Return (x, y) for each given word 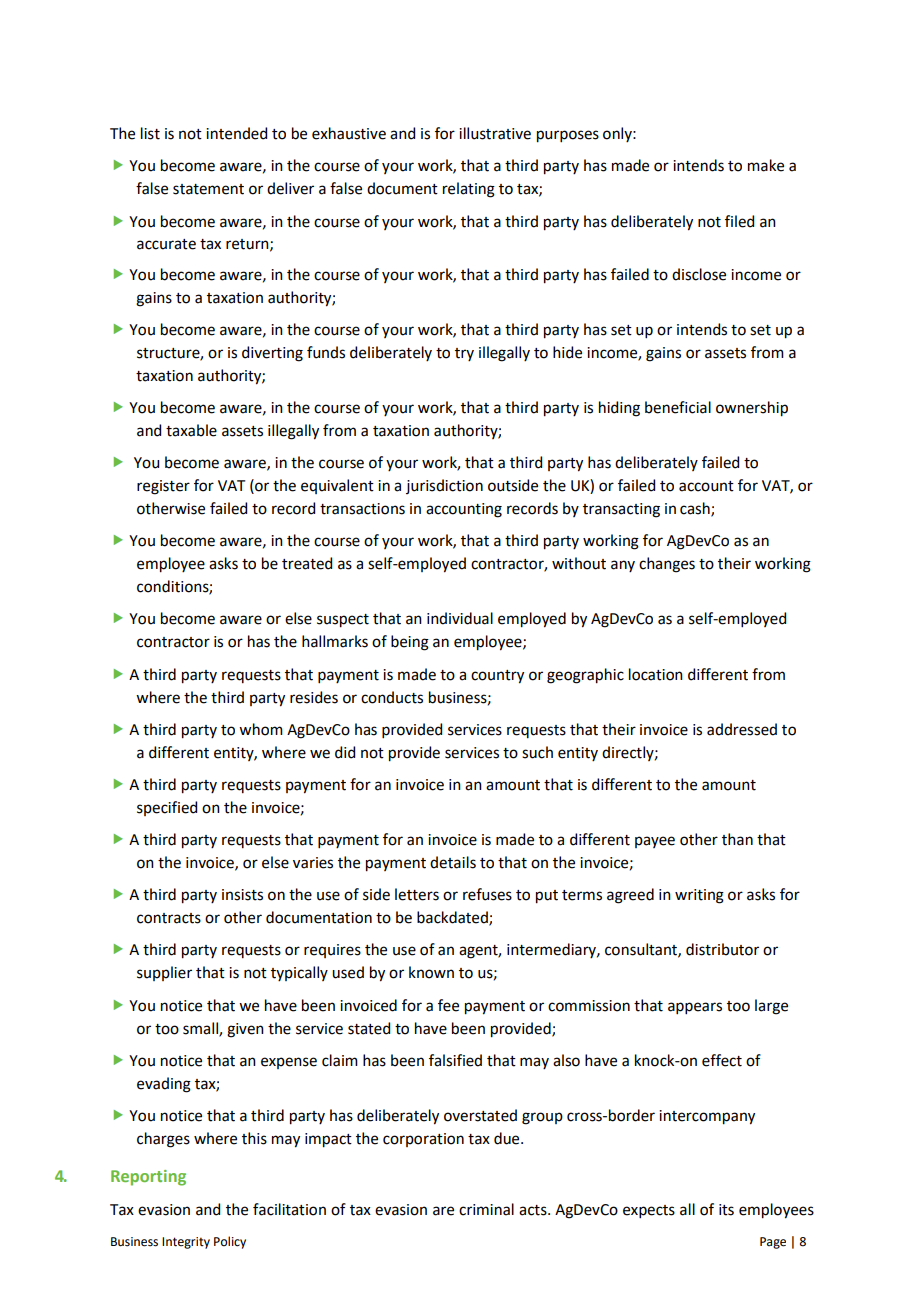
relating (469, 190)
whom (261, 729)
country (497, 677)
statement (208, 189)
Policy (230, 1242)
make (766, 165)
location (656, 674)
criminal (486, 1209)
